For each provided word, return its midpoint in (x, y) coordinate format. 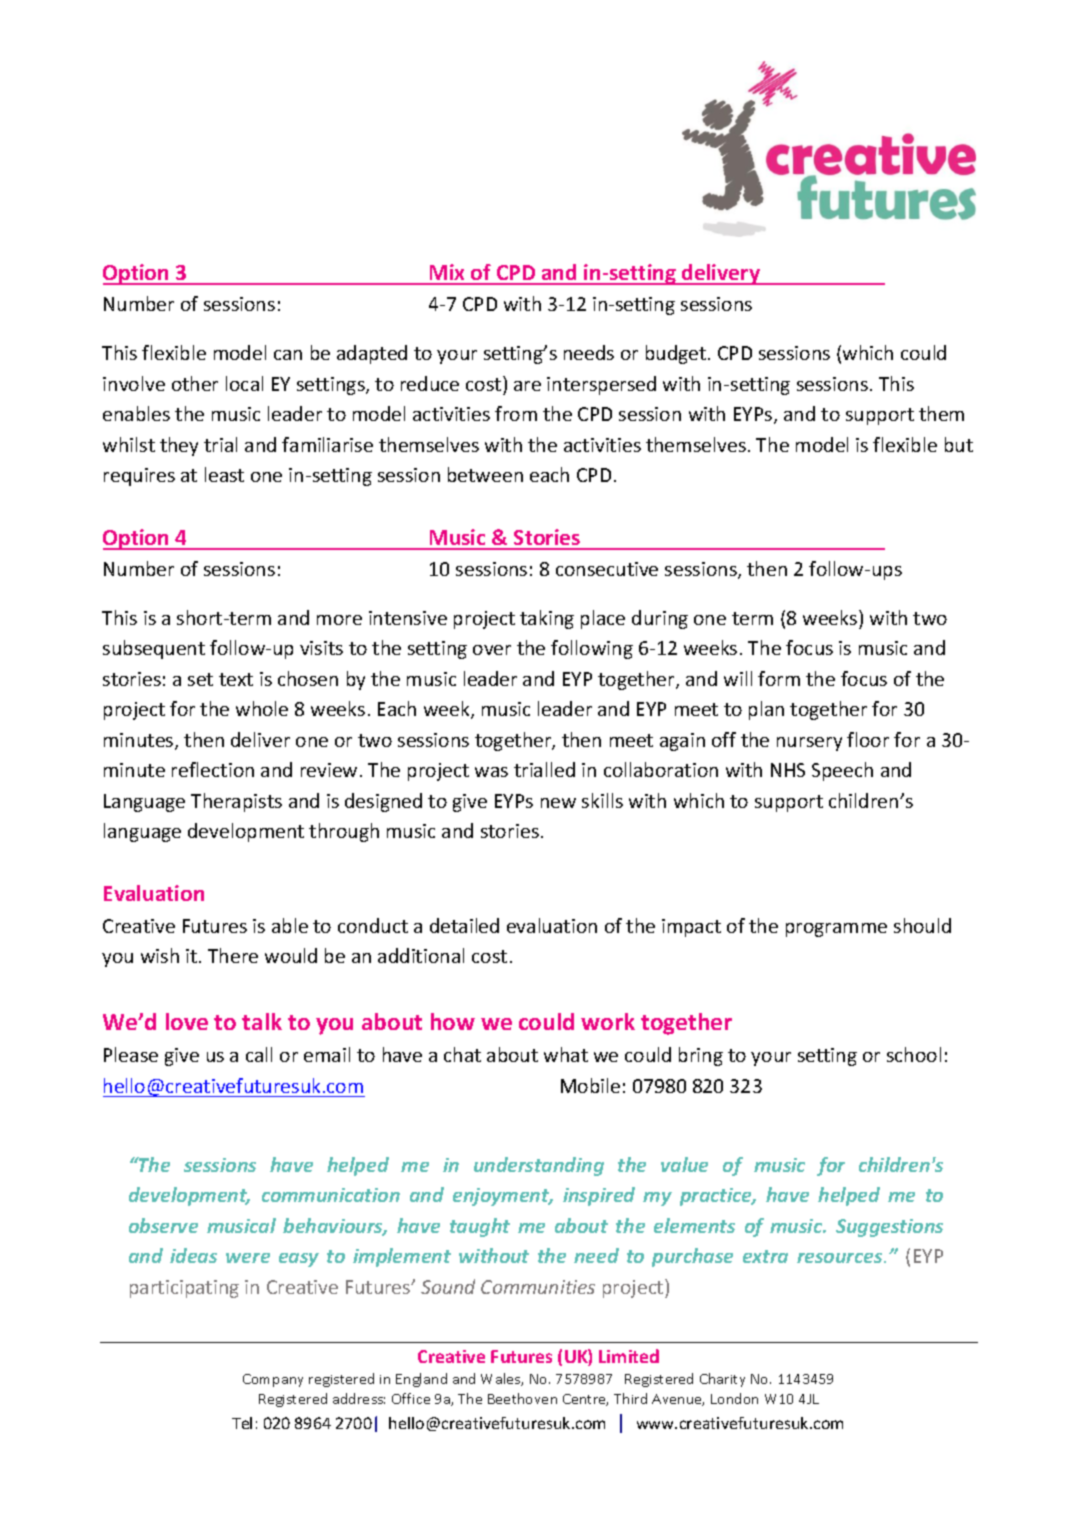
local (244, 383)
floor (868, 739)
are (527, 386)
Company (273, 1380)
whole (262, 708)
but (959, 444)
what (566, 1054)
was (491, 772)
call (259, 1054)
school (914, 1054)
